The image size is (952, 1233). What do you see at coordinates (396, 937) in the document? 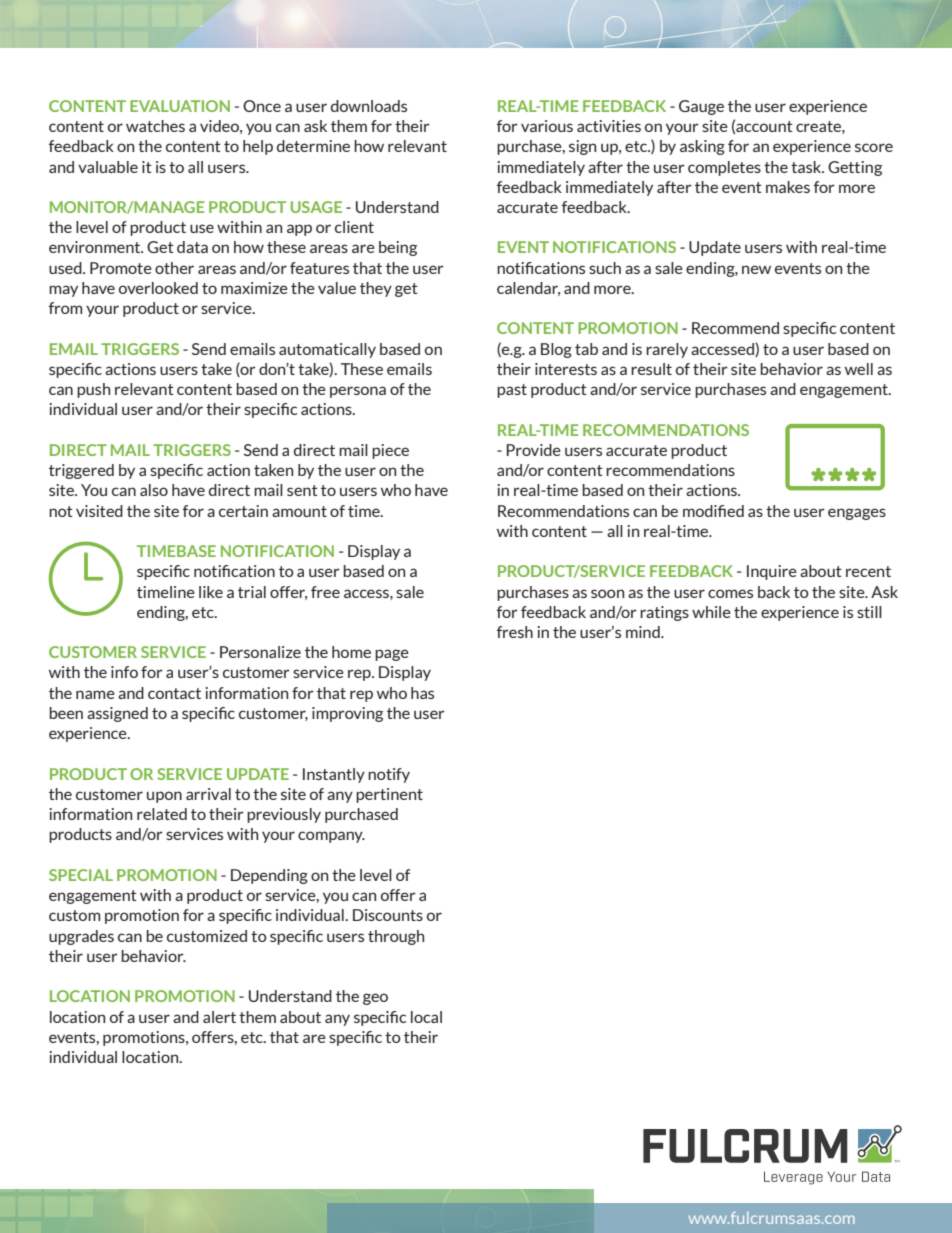
I see `through` at bounding box center [396, 937].
